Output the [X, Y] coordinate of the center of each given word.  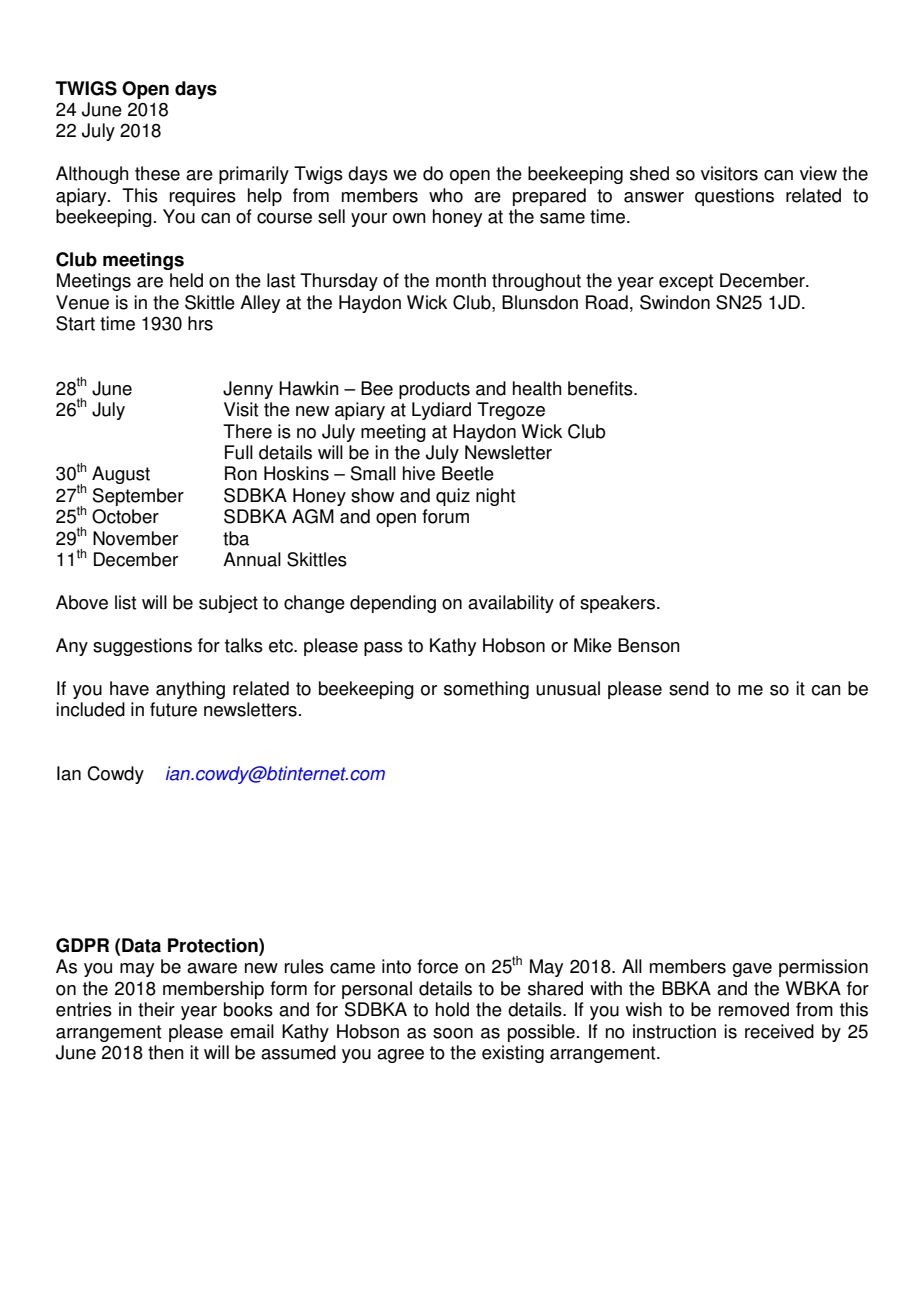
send [689, 688]
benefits [601, 388]
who [446, 195]
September [138, 497]
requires [203, 197]
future [173, 709]
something [486, 690]
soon [453, 1033]
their [156, 1009]
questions [734, 197]
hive [419, 473]
